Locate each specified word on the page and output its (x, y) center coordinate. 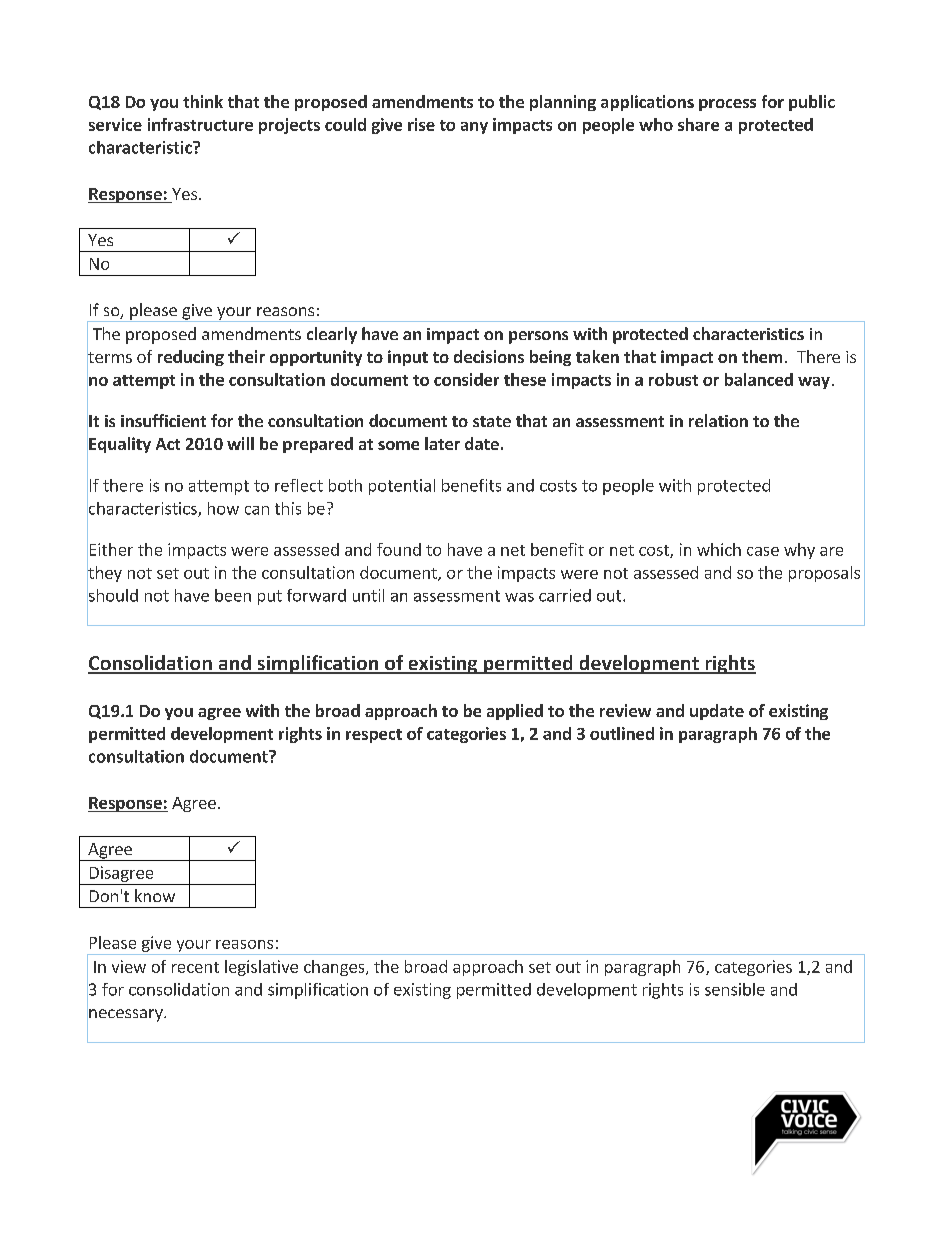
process (727, 105)
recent (195, 967)
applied (515, 712)
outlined (622, 733)
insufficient (163, 420)
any (474, 128)
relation (718, 420)
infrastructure (200, 124)
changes (335, 968)
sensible (735, 989)
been (233, 595)
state (492, 421)
